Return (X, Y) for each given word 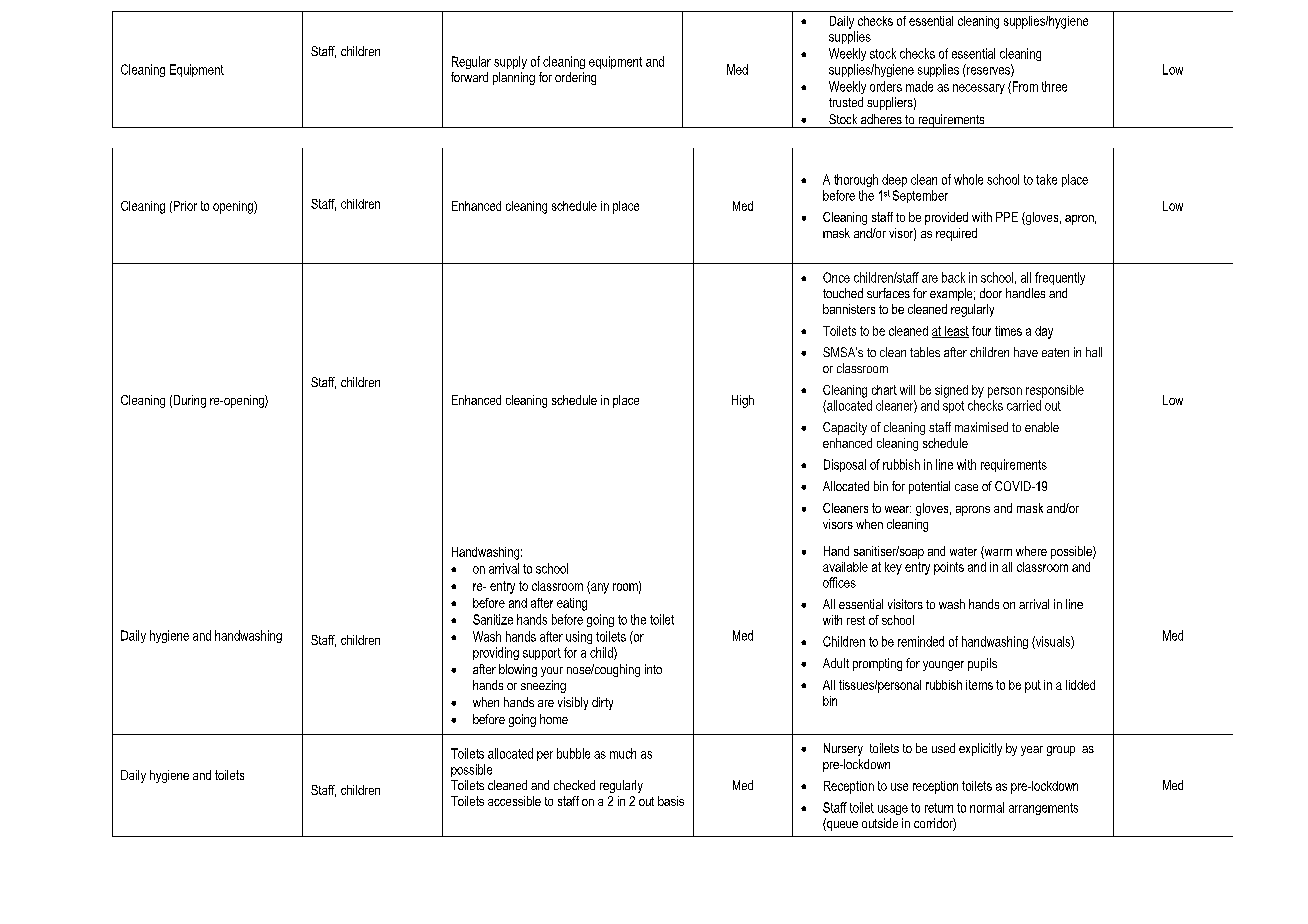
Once (836, 277)
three (1054, 86)
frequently (1060, 278)
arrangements (1043, 809)
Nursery (843, 749)
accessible (514, 801)
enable (1042, 427)
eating (572, 604)
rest (856, 620)
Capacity (845, 428)
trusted (846, 102)
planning (514, 78)
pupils (982, 664)
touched (843, 293)
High (743, 401)
